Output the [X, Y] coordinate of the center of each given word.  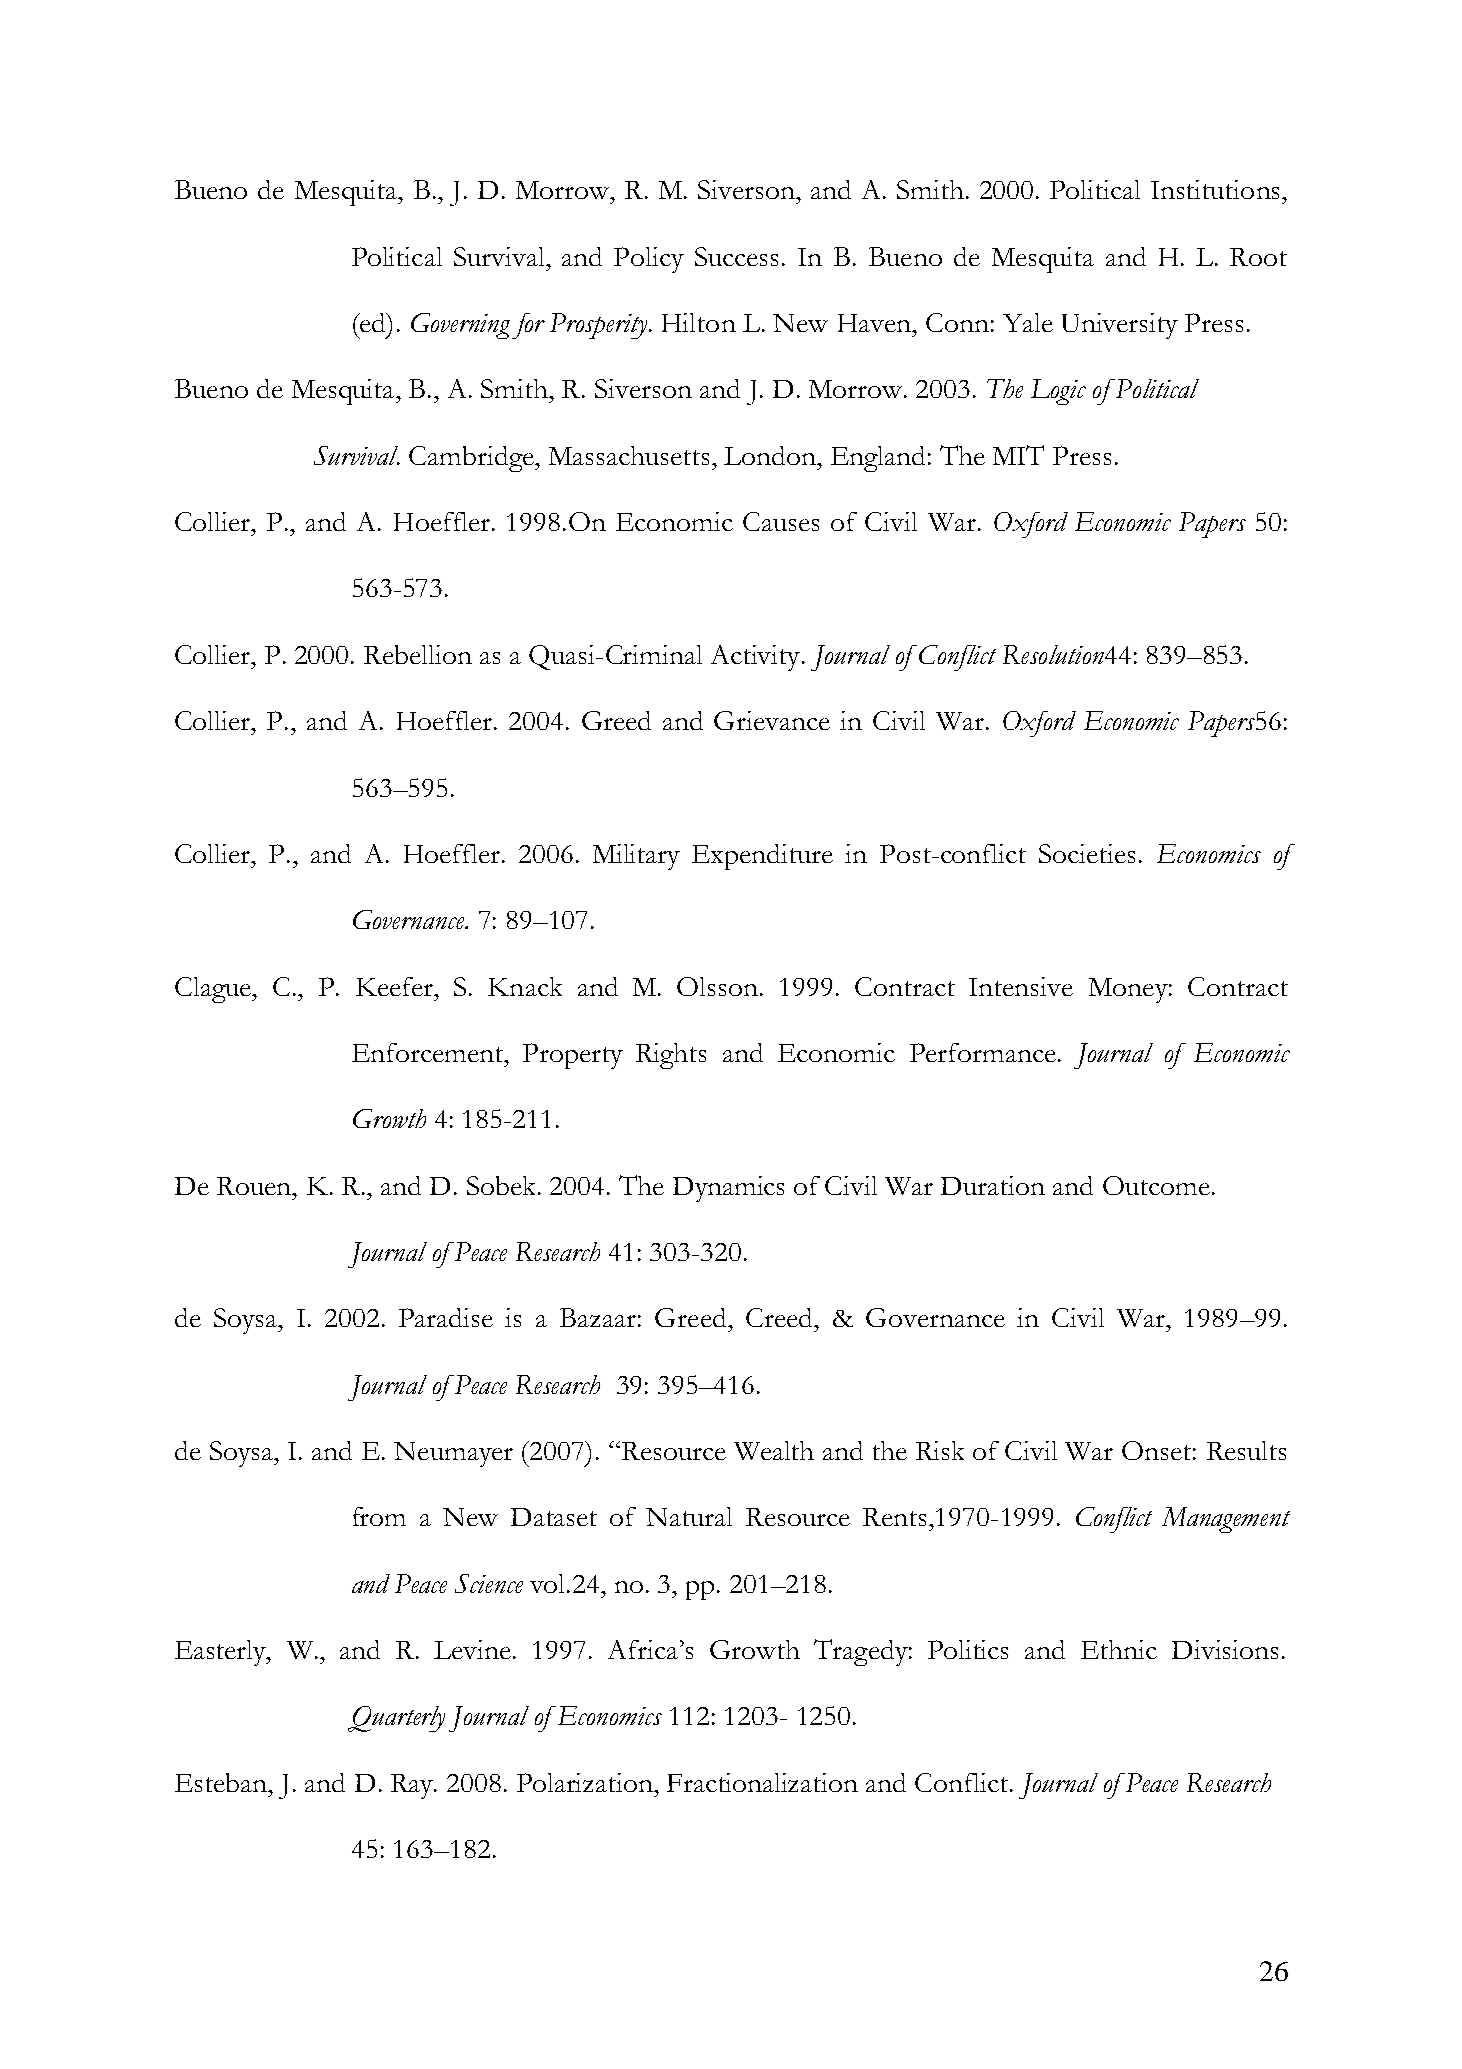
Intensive [1021, 986]
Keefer [395, 986]
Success [736, 256]
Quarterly [396, 1719]
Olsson [719, 986]
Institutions [1217, 189]
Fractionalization [762, 1782]
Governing [460, 326]
